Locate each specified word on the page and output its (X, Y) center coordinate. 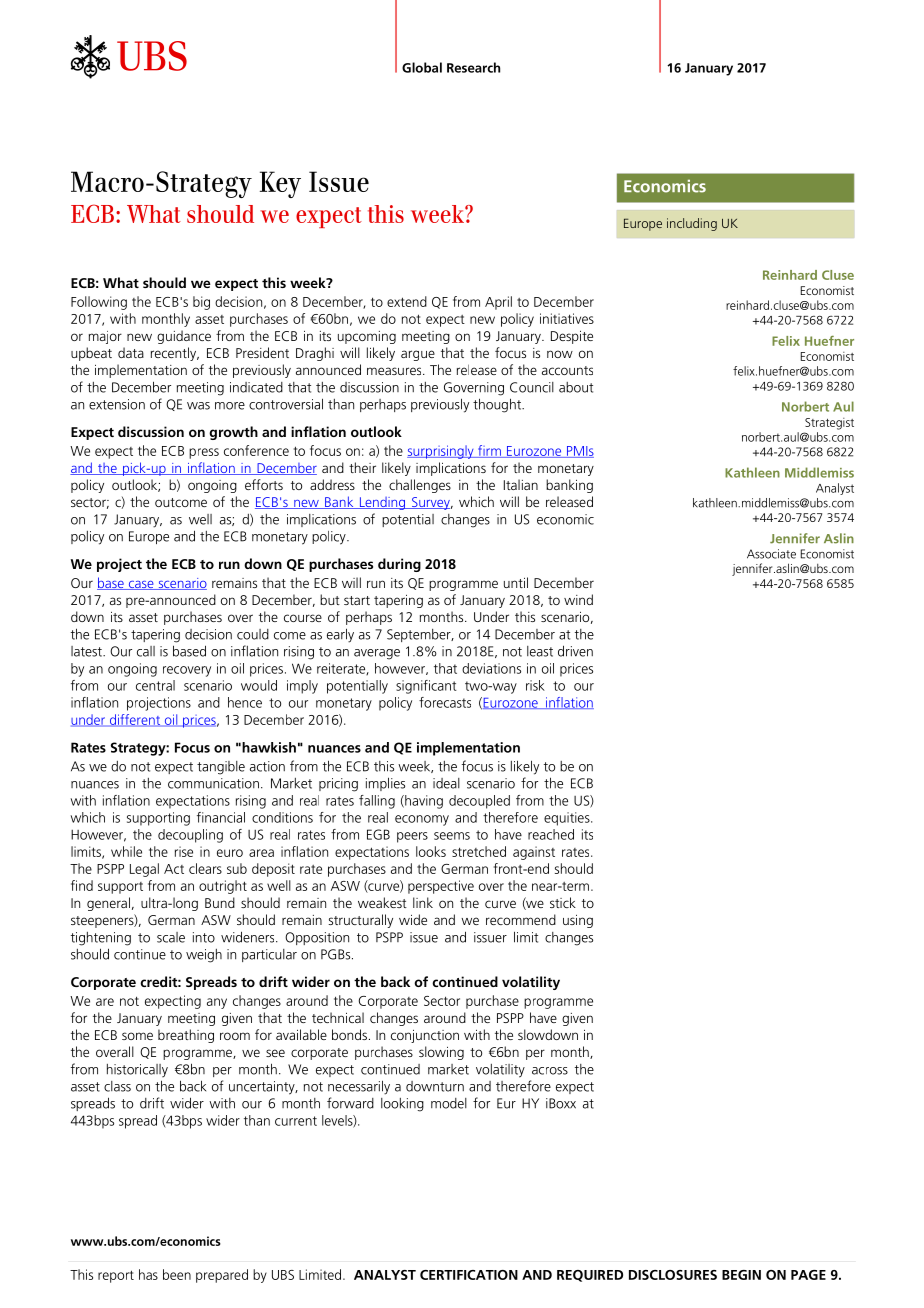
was (198, 406)
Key (280, 184)
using (578, 921)
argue (418, 355)
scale (171, 937)
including (692, 224)
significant (426, 687)
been (177, 1274)
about (576, 387)
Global (422, 67)
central (155, 685)
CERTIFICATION (469, 1275)
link (423, 902)
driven (575, 651)
